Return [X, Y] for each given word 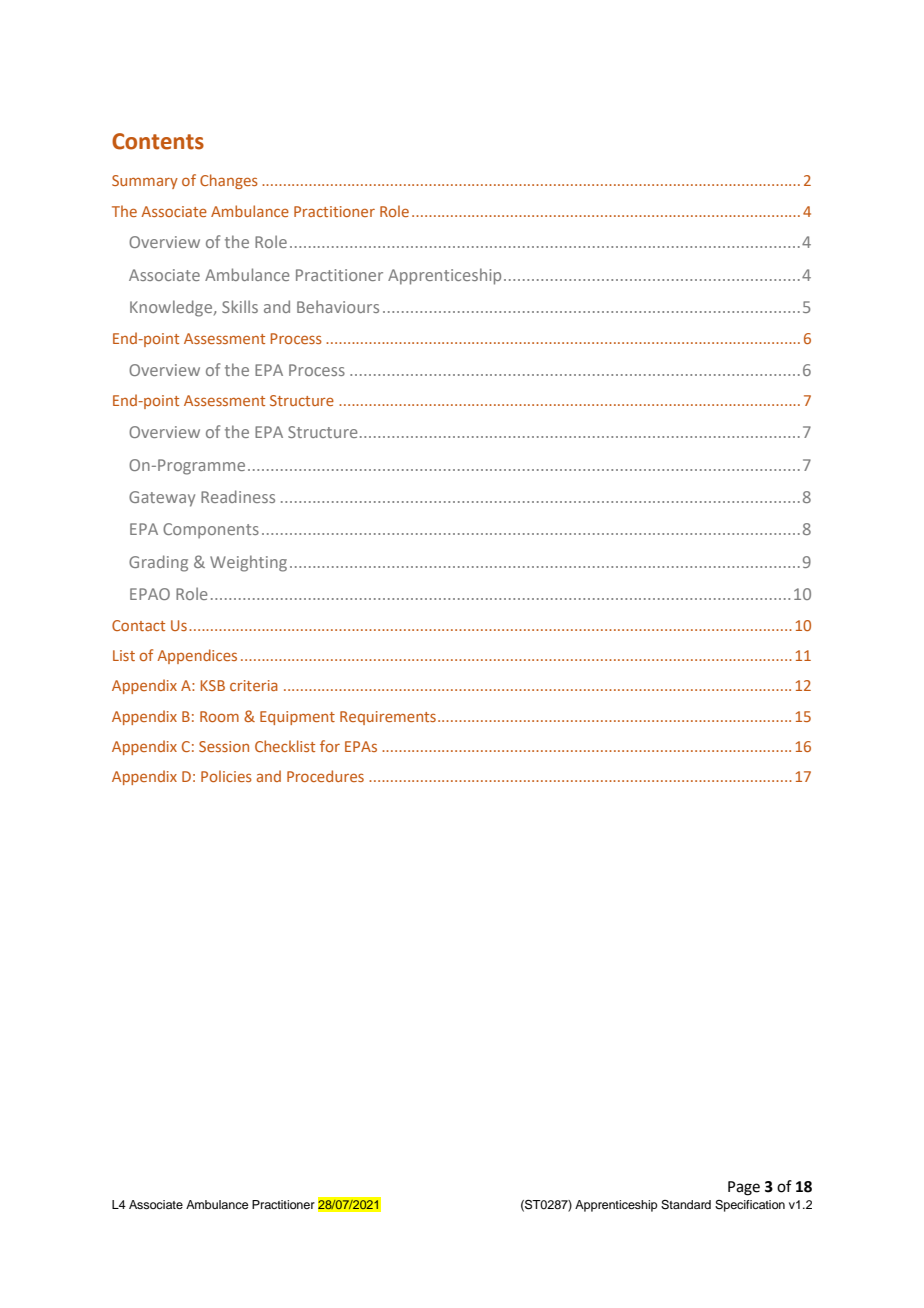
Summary [145, 182]
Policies [226, 776]
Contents [158, 141]
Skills [240, 306]
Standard [686, 1205]
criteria [254, 685]
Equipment [297, 718]
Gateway [162, 499]
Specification [750, 1206]
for [330, 746]
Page [744, 1188]
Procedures [325, 776]
